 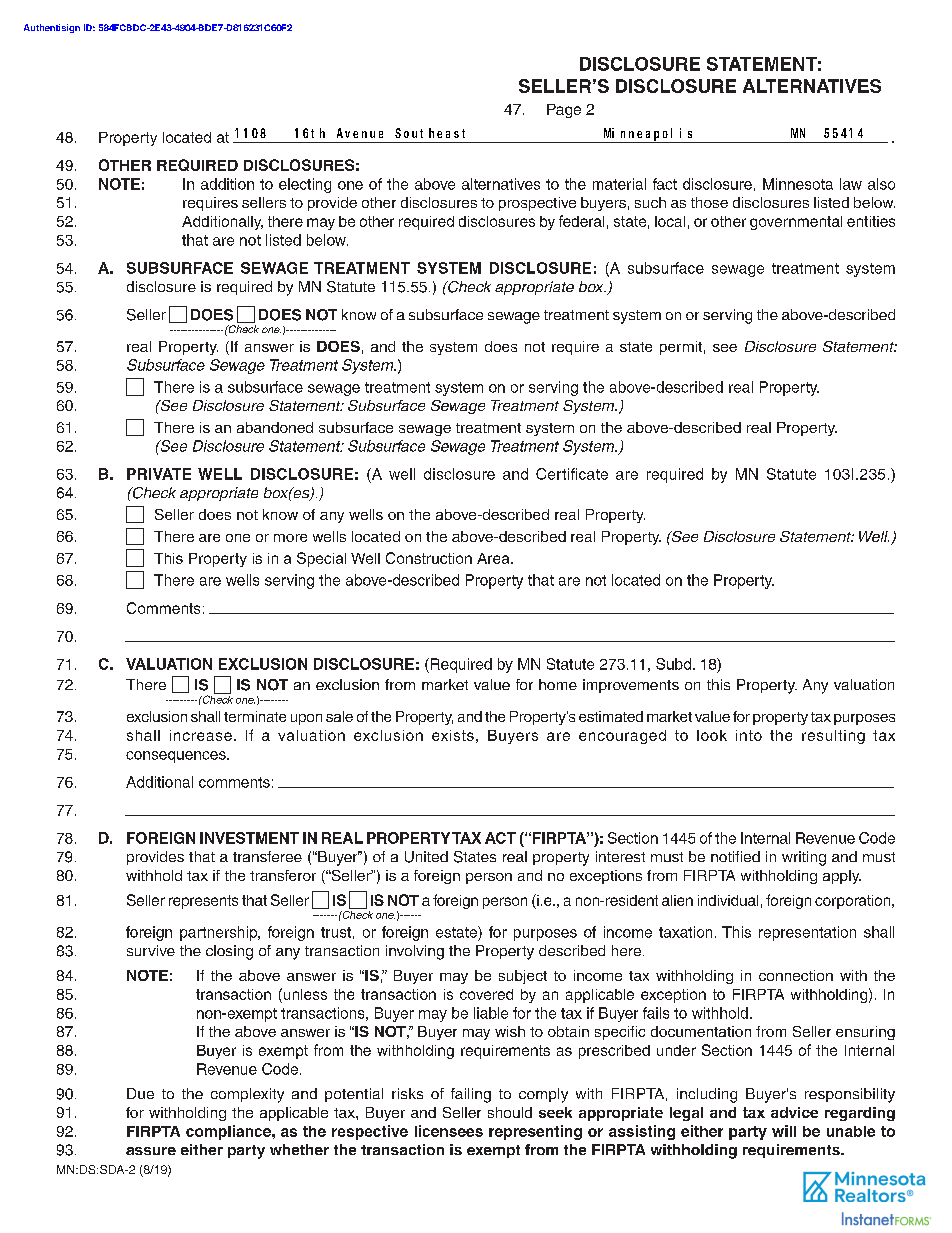 I want to click on represents, so click(x=203, y=902).
